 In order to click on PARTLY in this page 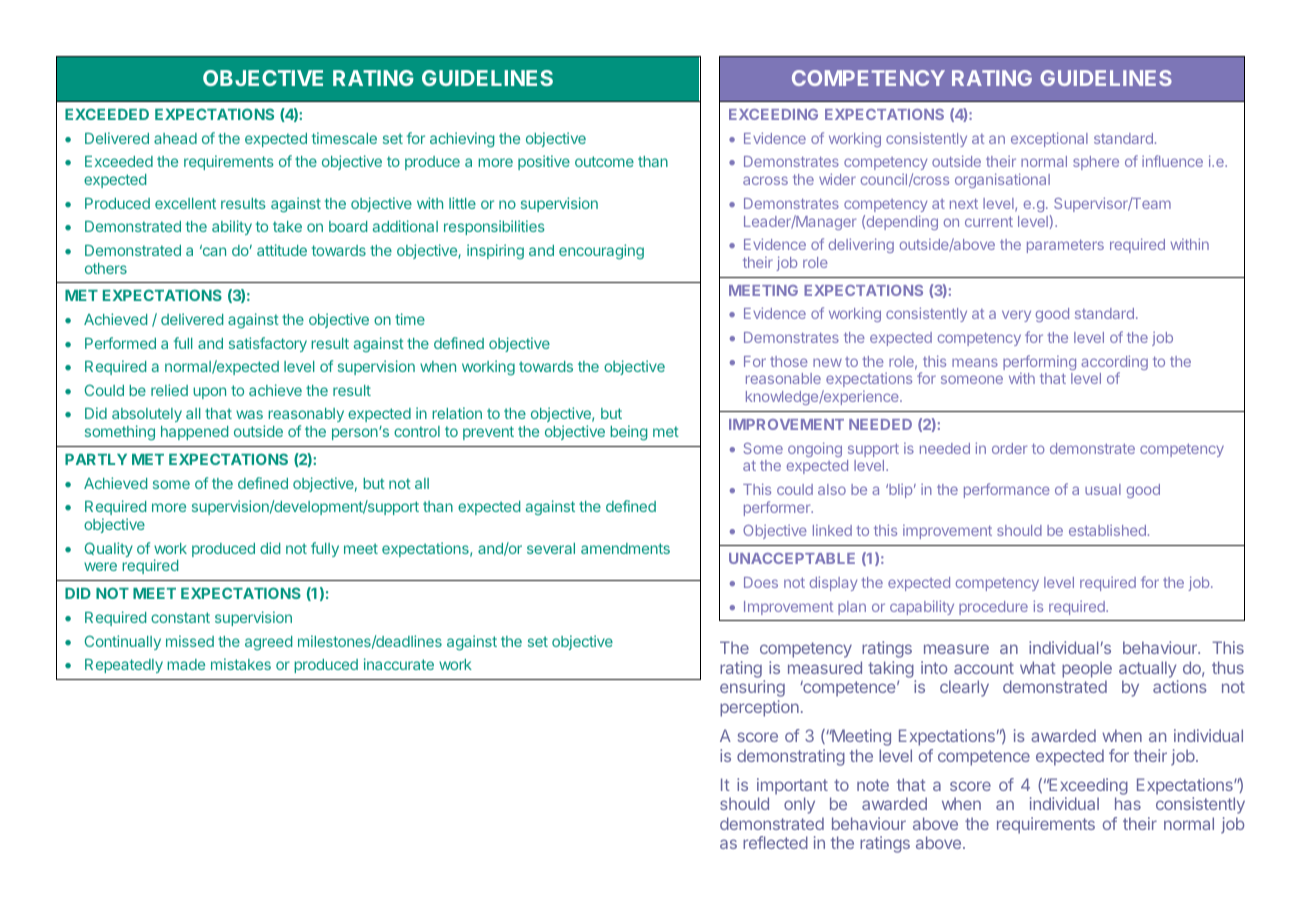, I will do `click(96, 459)`.
